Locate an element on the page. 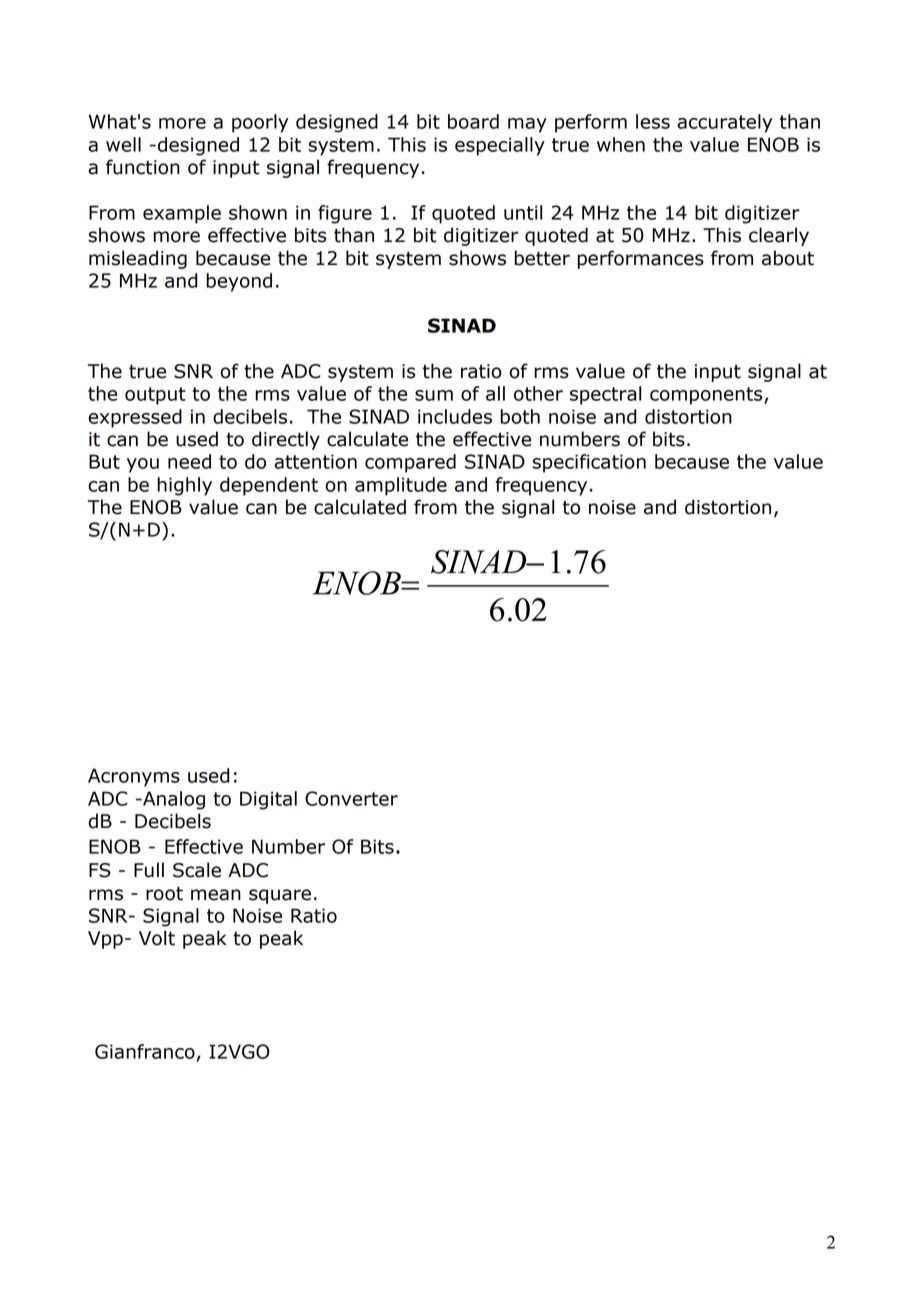  specification is located at coordinates (589, 463).
